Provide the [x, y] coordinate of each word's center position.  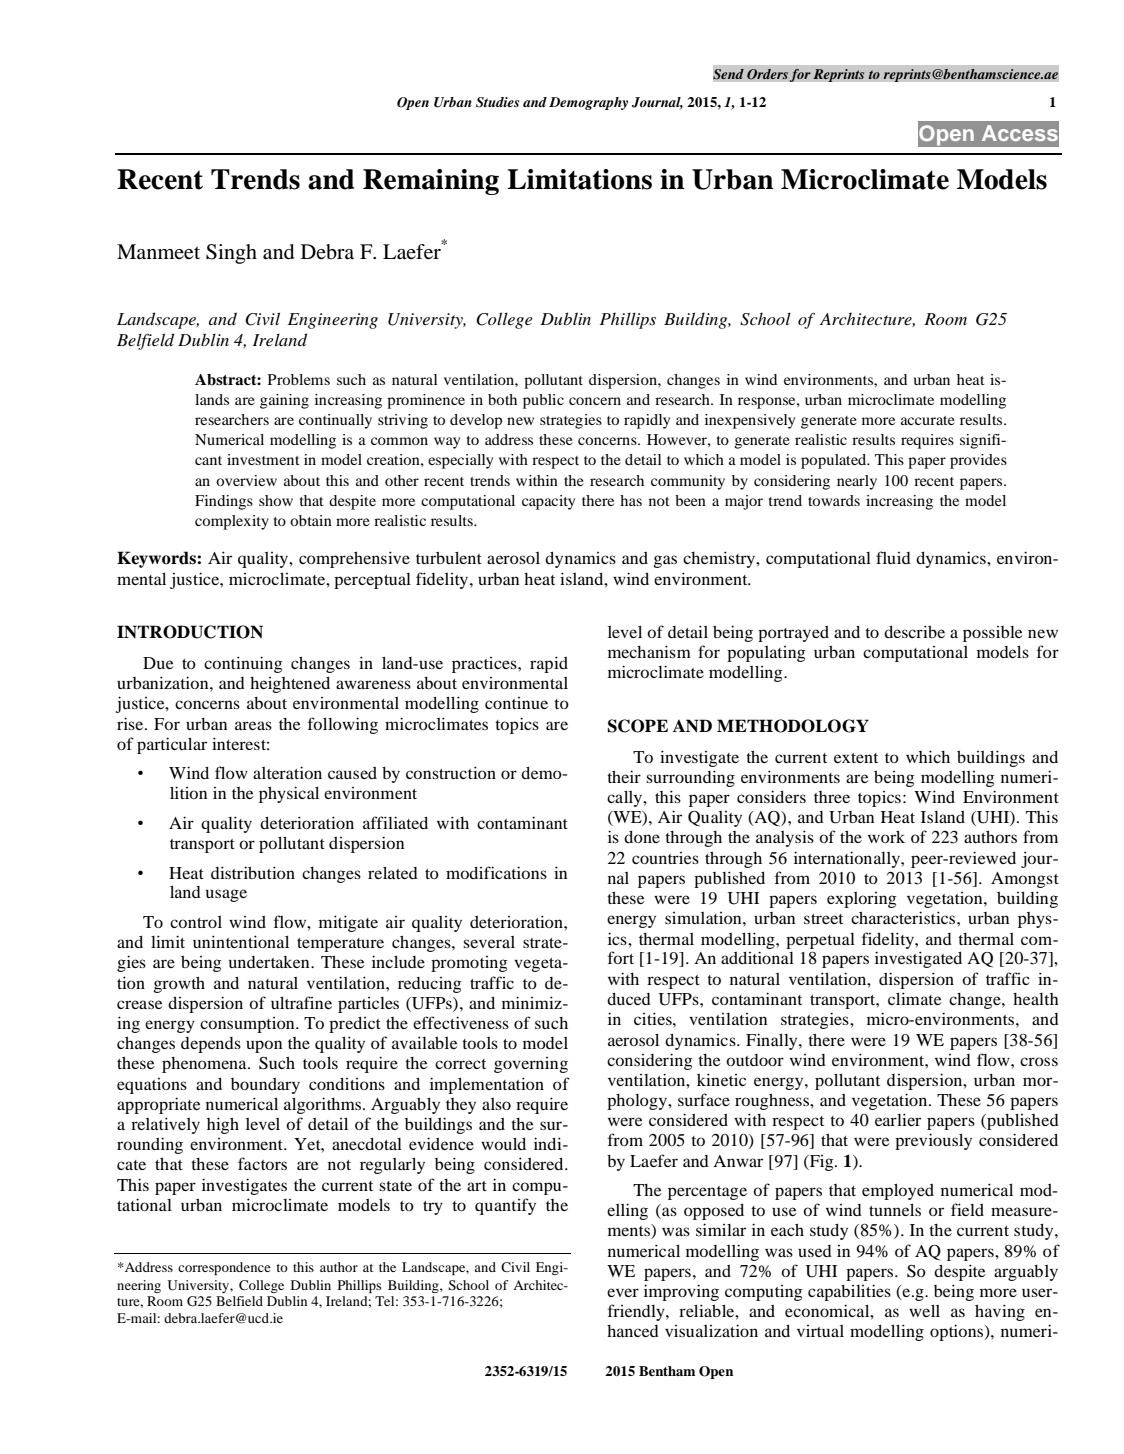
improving [681, 1292]
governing [531, 1065]
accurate [928, 420]
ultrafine [301, 1002]
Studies [497, 102]
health [1036, 999]
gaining [284, 401]
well [924, 1310]
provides [978, 461]
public [543, 401]
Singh [231, 254]
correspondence [224, 1268]
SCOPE [638, 726]
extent [856, 758]
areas [253, 725]
